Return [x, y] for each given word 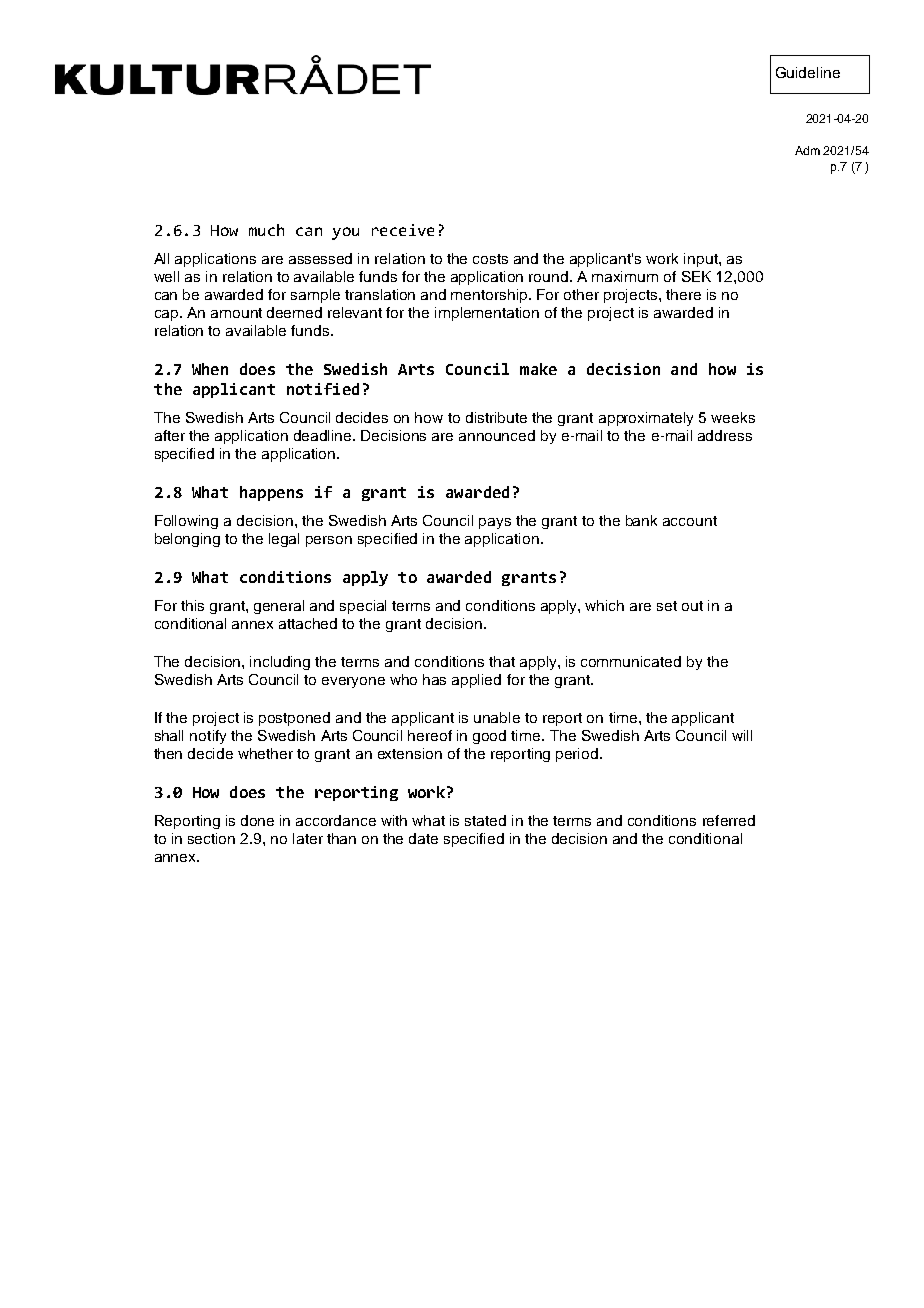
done [257, 820]
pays [495, 523]
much [266, 230]
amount [236, 313]
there [683, 294]
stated [485, 820]
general [279, 607]
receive [403, 230]
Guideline [808, 72]
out [692, 606]
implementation [487, 314]
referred [729, 820]
